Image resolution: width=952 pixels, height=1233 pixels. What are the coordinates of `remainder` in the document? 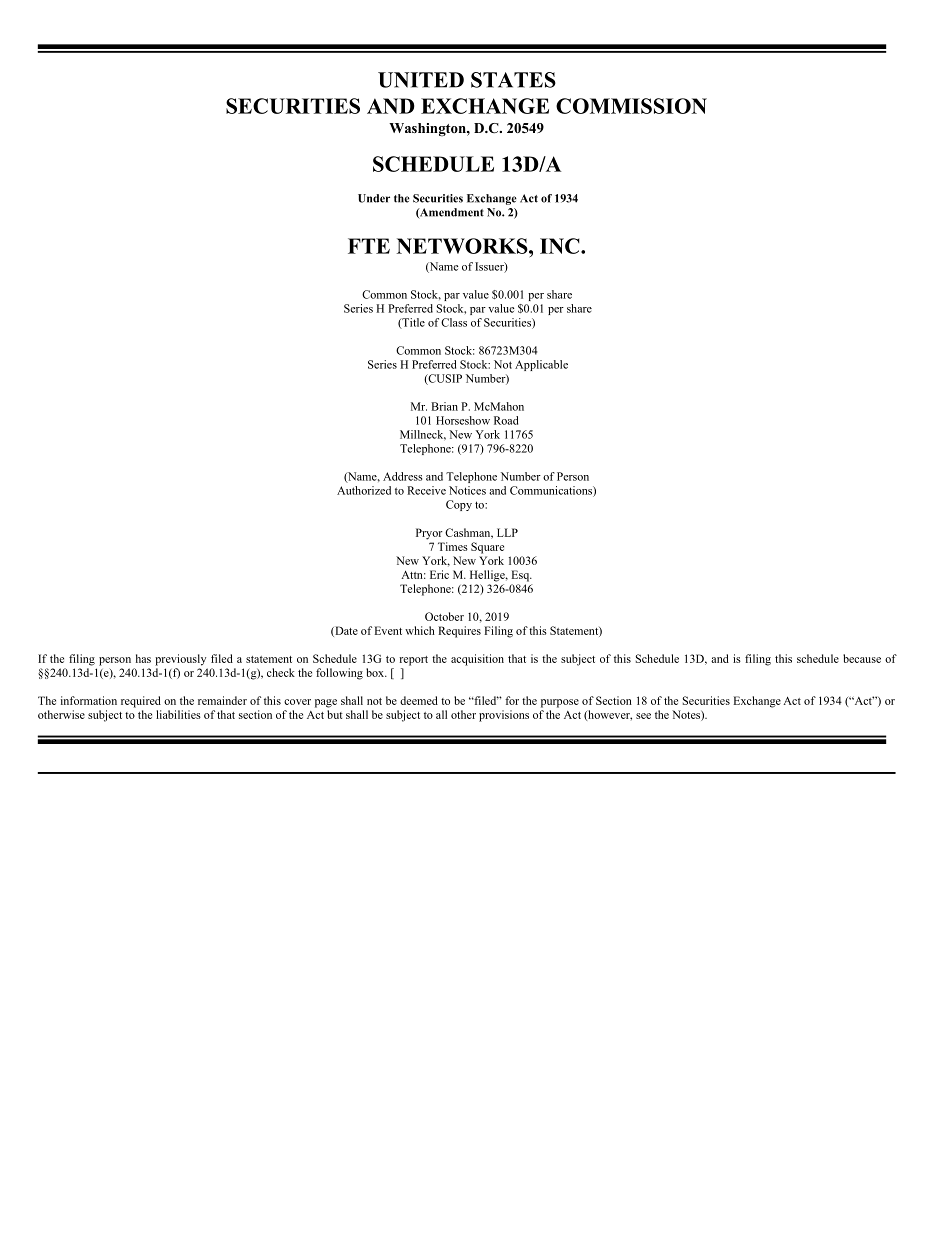 It's located at (222, 700).
